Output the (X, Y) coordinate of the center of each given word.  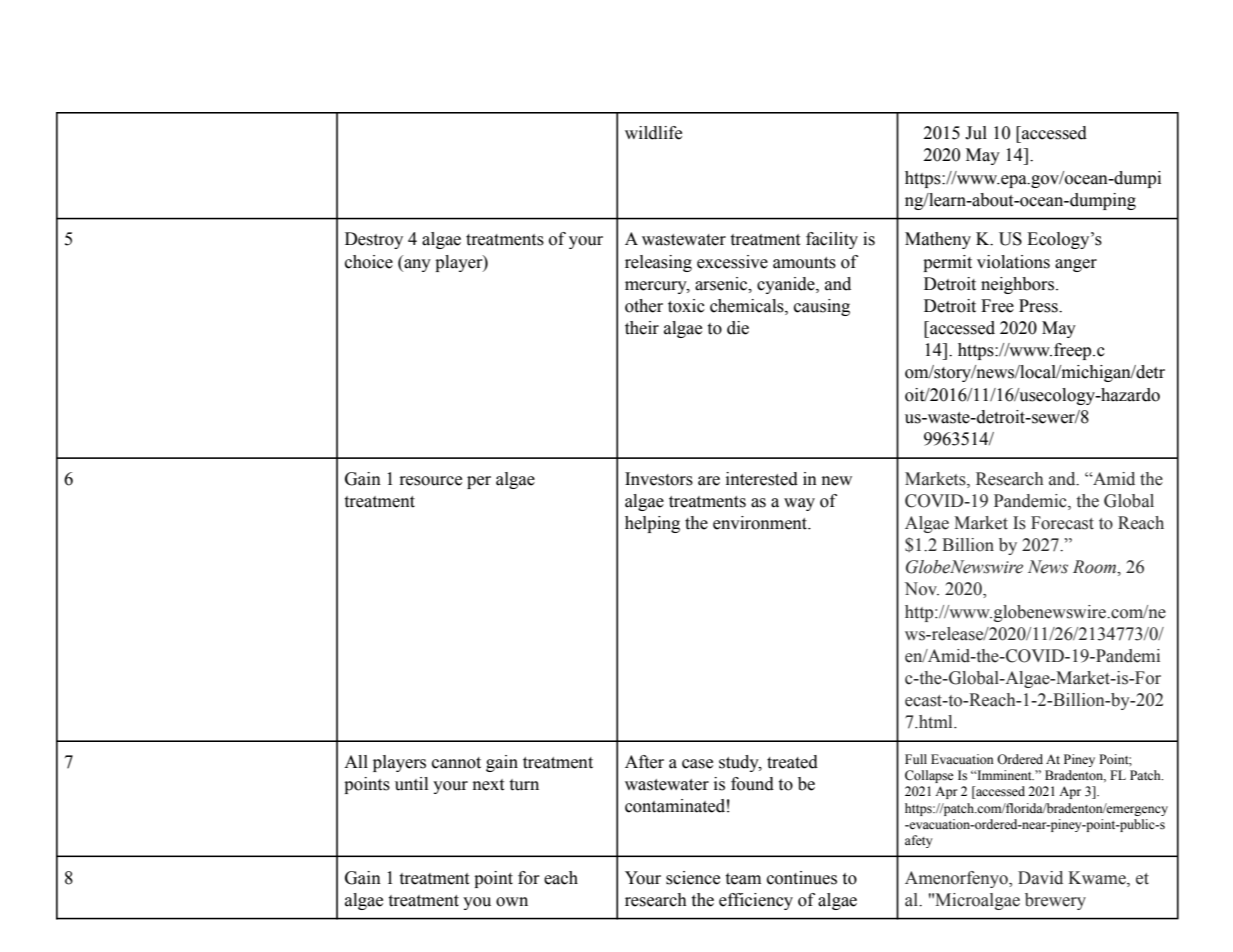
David (1040, 878)
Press (1039, 306)
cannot (456, 763)
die (738, 328)
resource (430, 481)
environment (761, 523)
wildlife (653, 133)
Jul (976, 133)
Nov (922, 589)
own (512, 902)
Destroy (374, 240)
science (693, 878)
